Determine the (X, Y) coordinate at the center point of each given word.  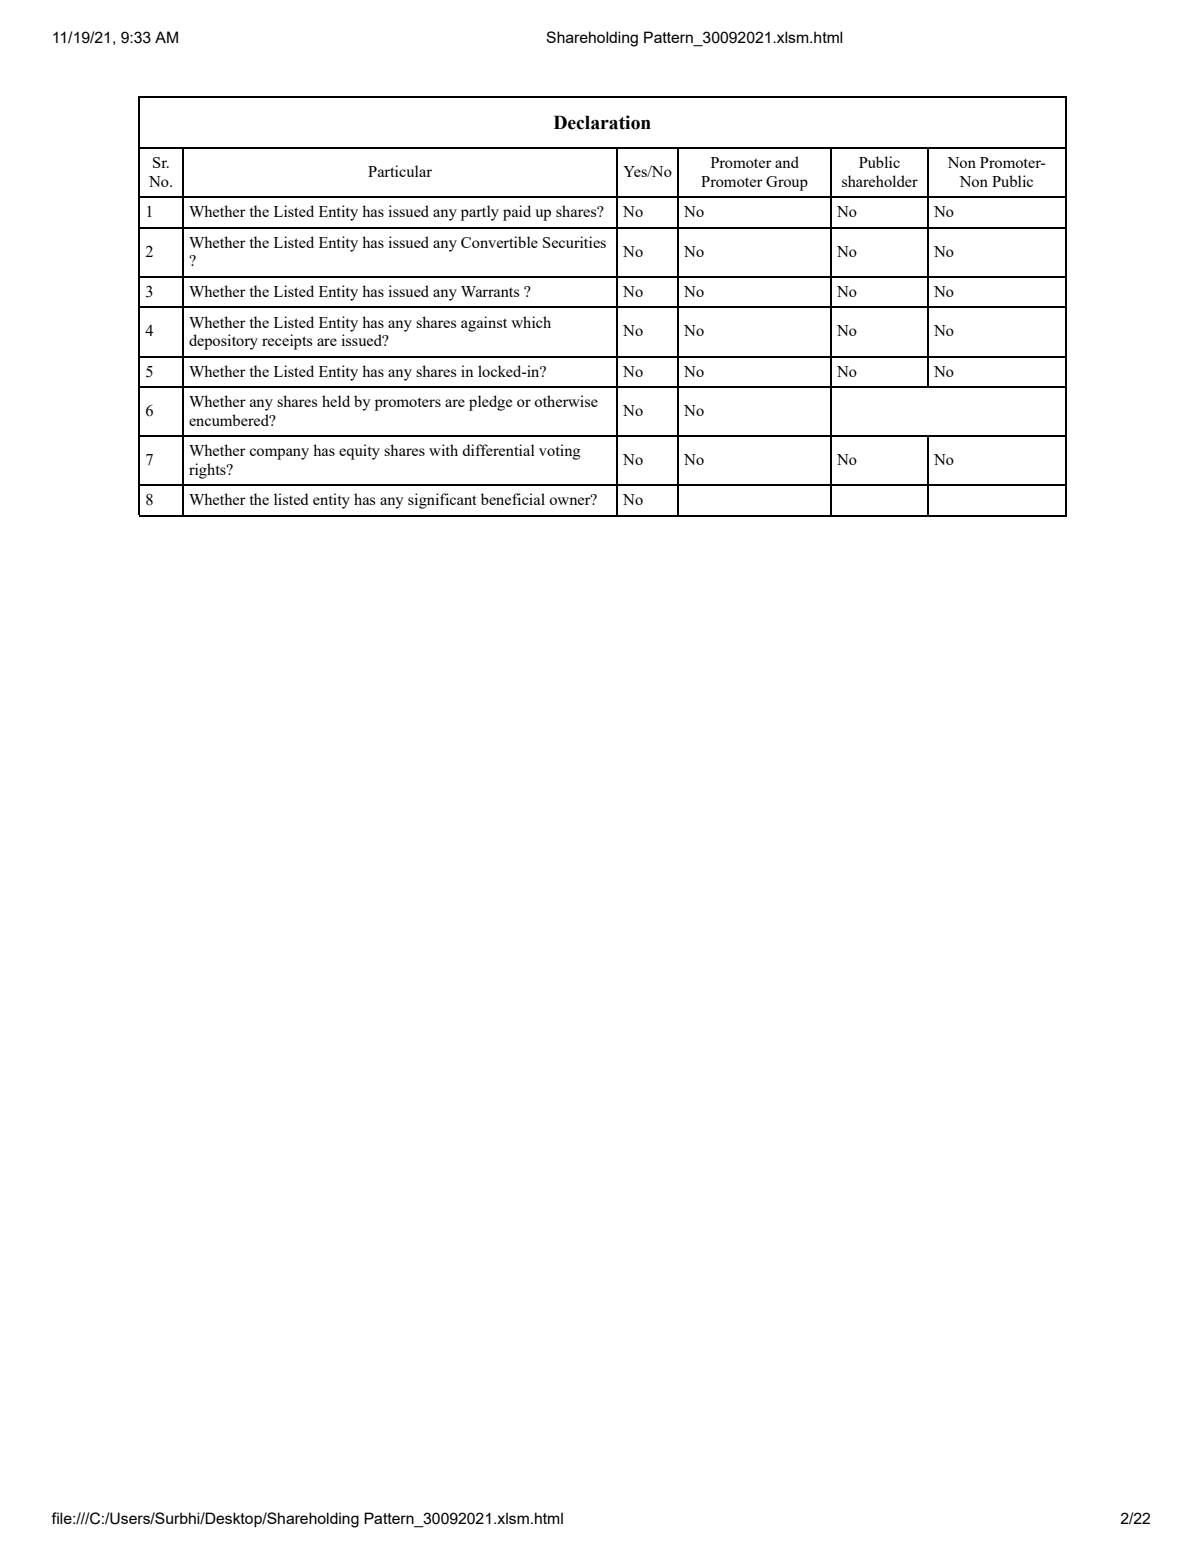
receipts (287, 342)
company (279, 454)
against (484, 324)
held (336, 401)
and (787, 162)
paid (517, 213)
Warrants (490, 291)
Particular (400, 171)
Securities (574, 242)
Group (787, 183)
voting (560, 452)
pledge (490, 403)
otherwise (566, 401)
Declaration (602, 122)
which (531, 322)
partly (480, 213)
